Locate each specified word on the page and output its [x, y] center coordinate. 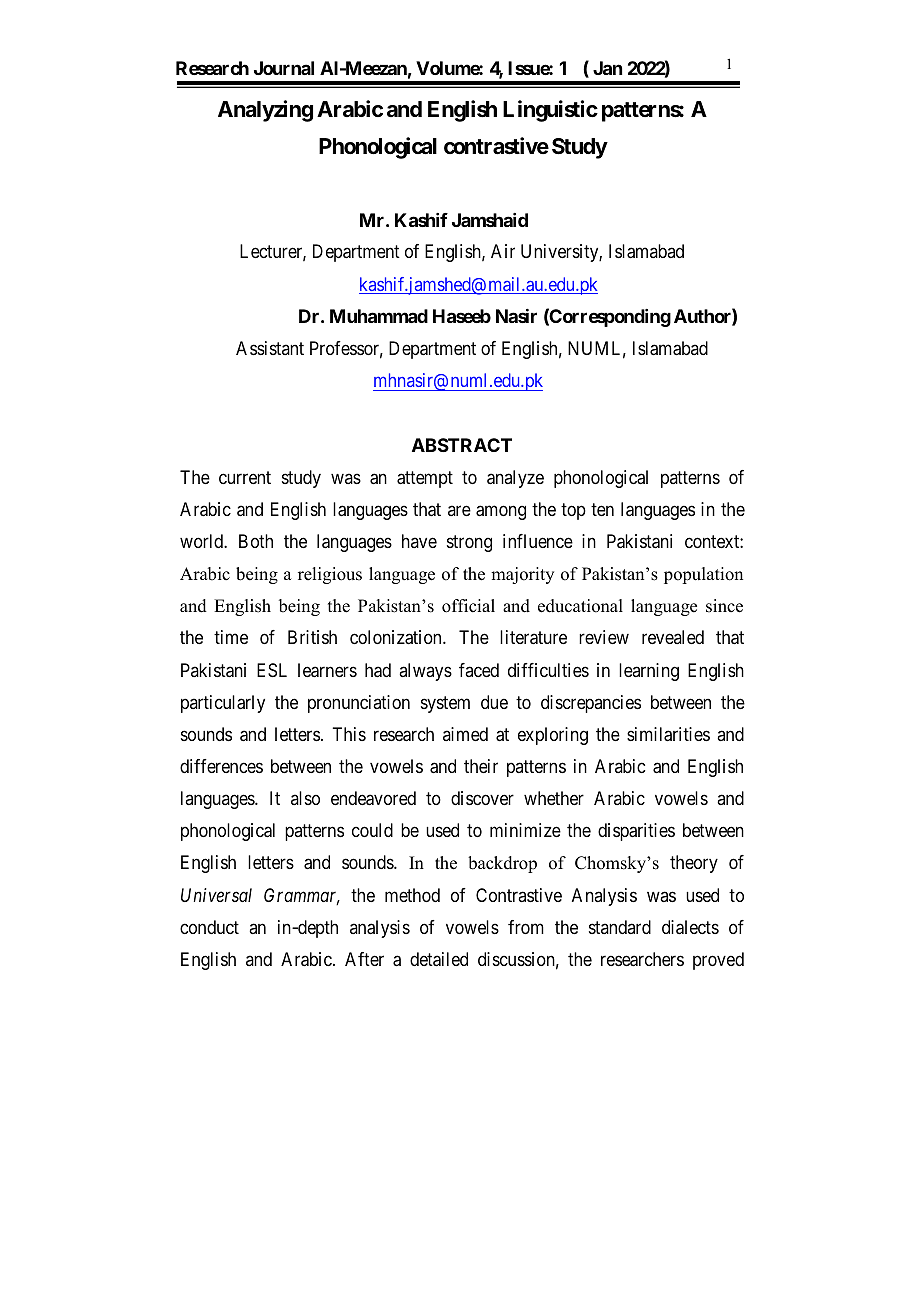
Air [503, 251]
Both [256, 541]
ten [602, 509]
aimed [465, 734]
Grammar [302, 896]
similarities [668, 734]
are [459, 510]
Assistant [270, 348]
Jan [607, 68]
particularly [223, 704]
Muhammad [379, 316]
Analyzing [265, 111]
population [703, 575]
